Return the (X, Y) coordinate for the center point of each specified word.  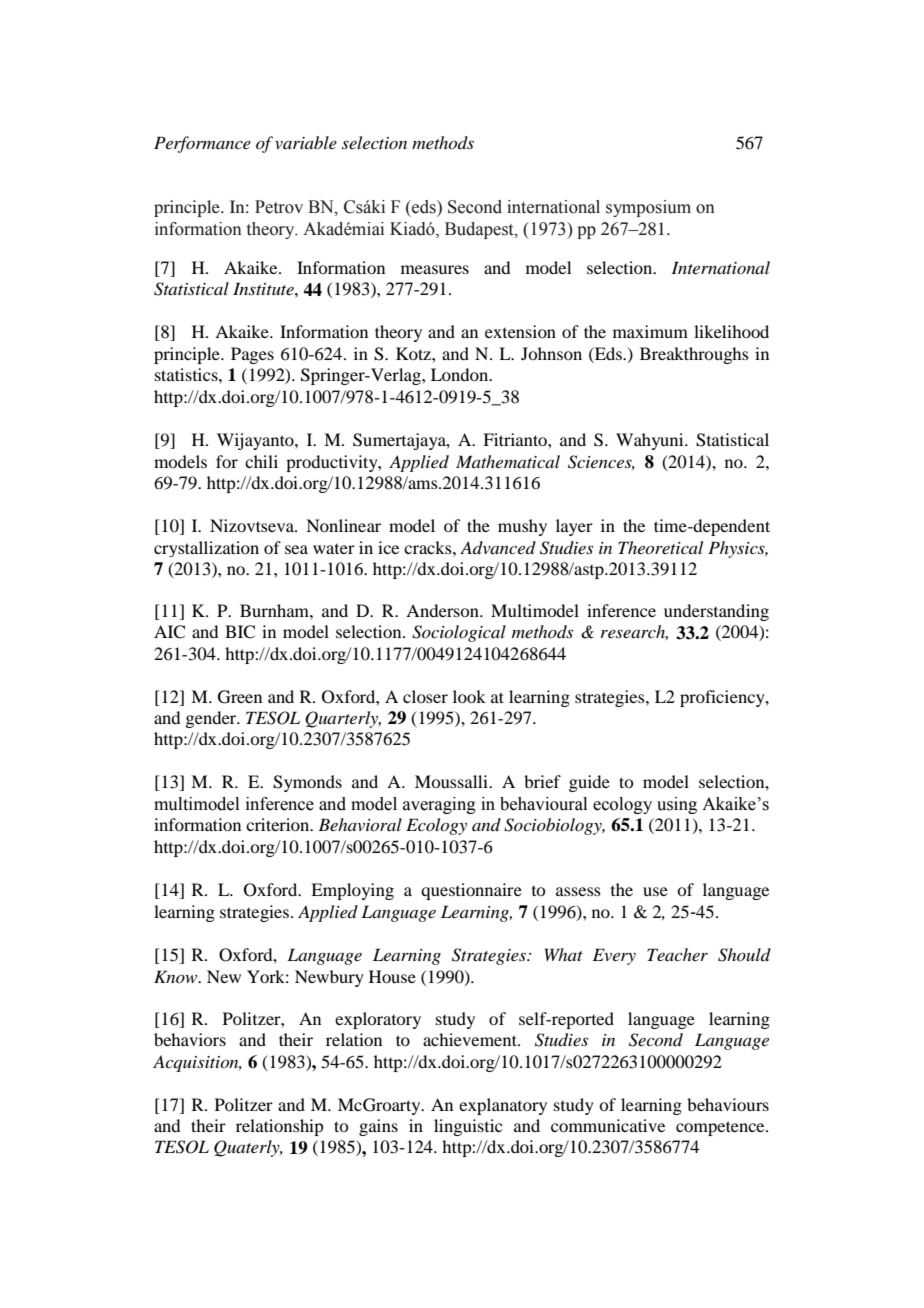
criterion (279, 824)
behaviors (190, 1039)
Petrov (279, 207)
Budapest (480, 230)
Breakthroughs (694, 355)
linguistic (468, 1127)
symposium (648, 208)
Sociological (459, 633)
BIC (240, 632)
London (461, 374)
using (677, 805)
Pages (252, 355)
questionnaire (471, 891)
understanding (716, 612)
